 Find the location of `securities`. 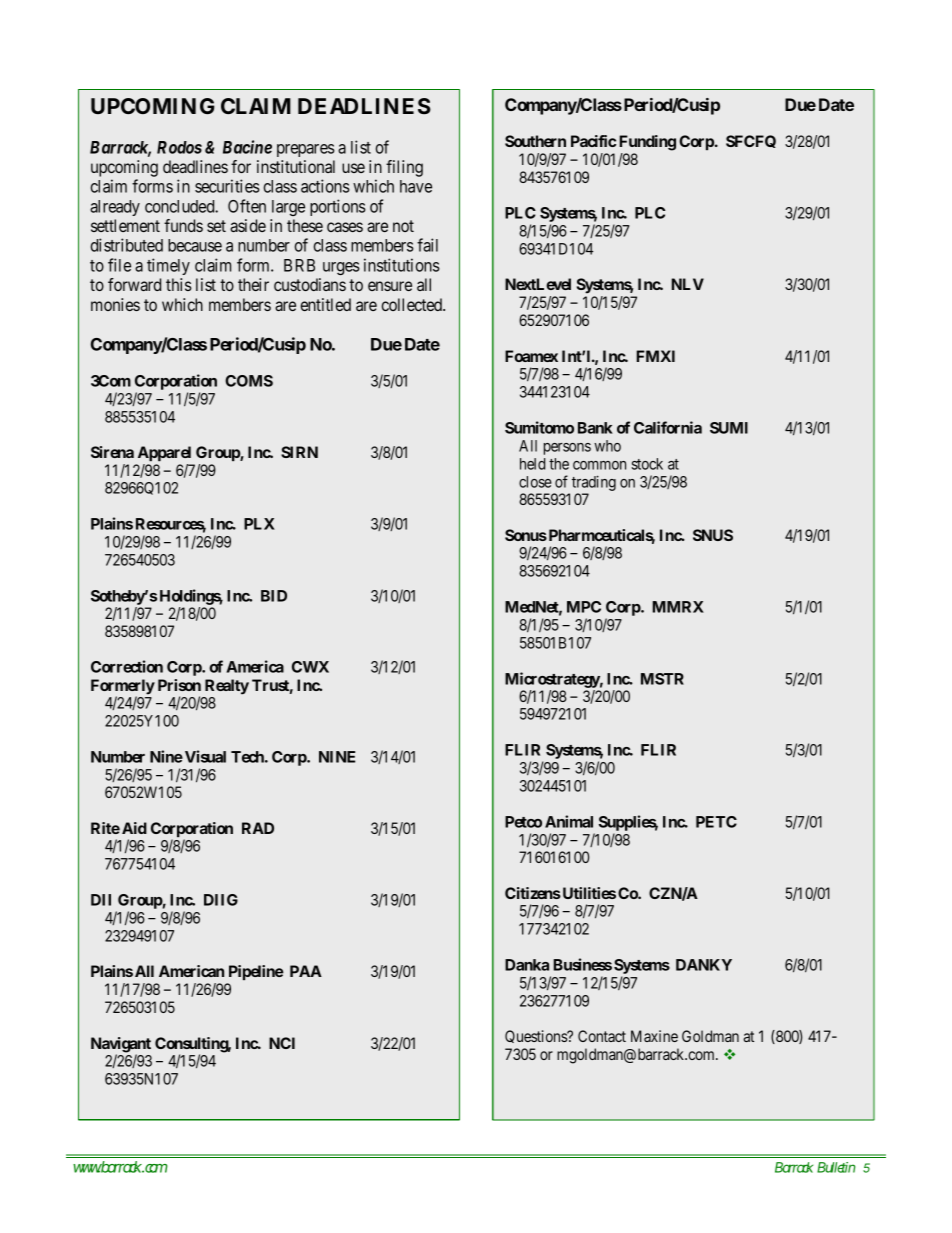

securities is located at coordinates (227, 186).
